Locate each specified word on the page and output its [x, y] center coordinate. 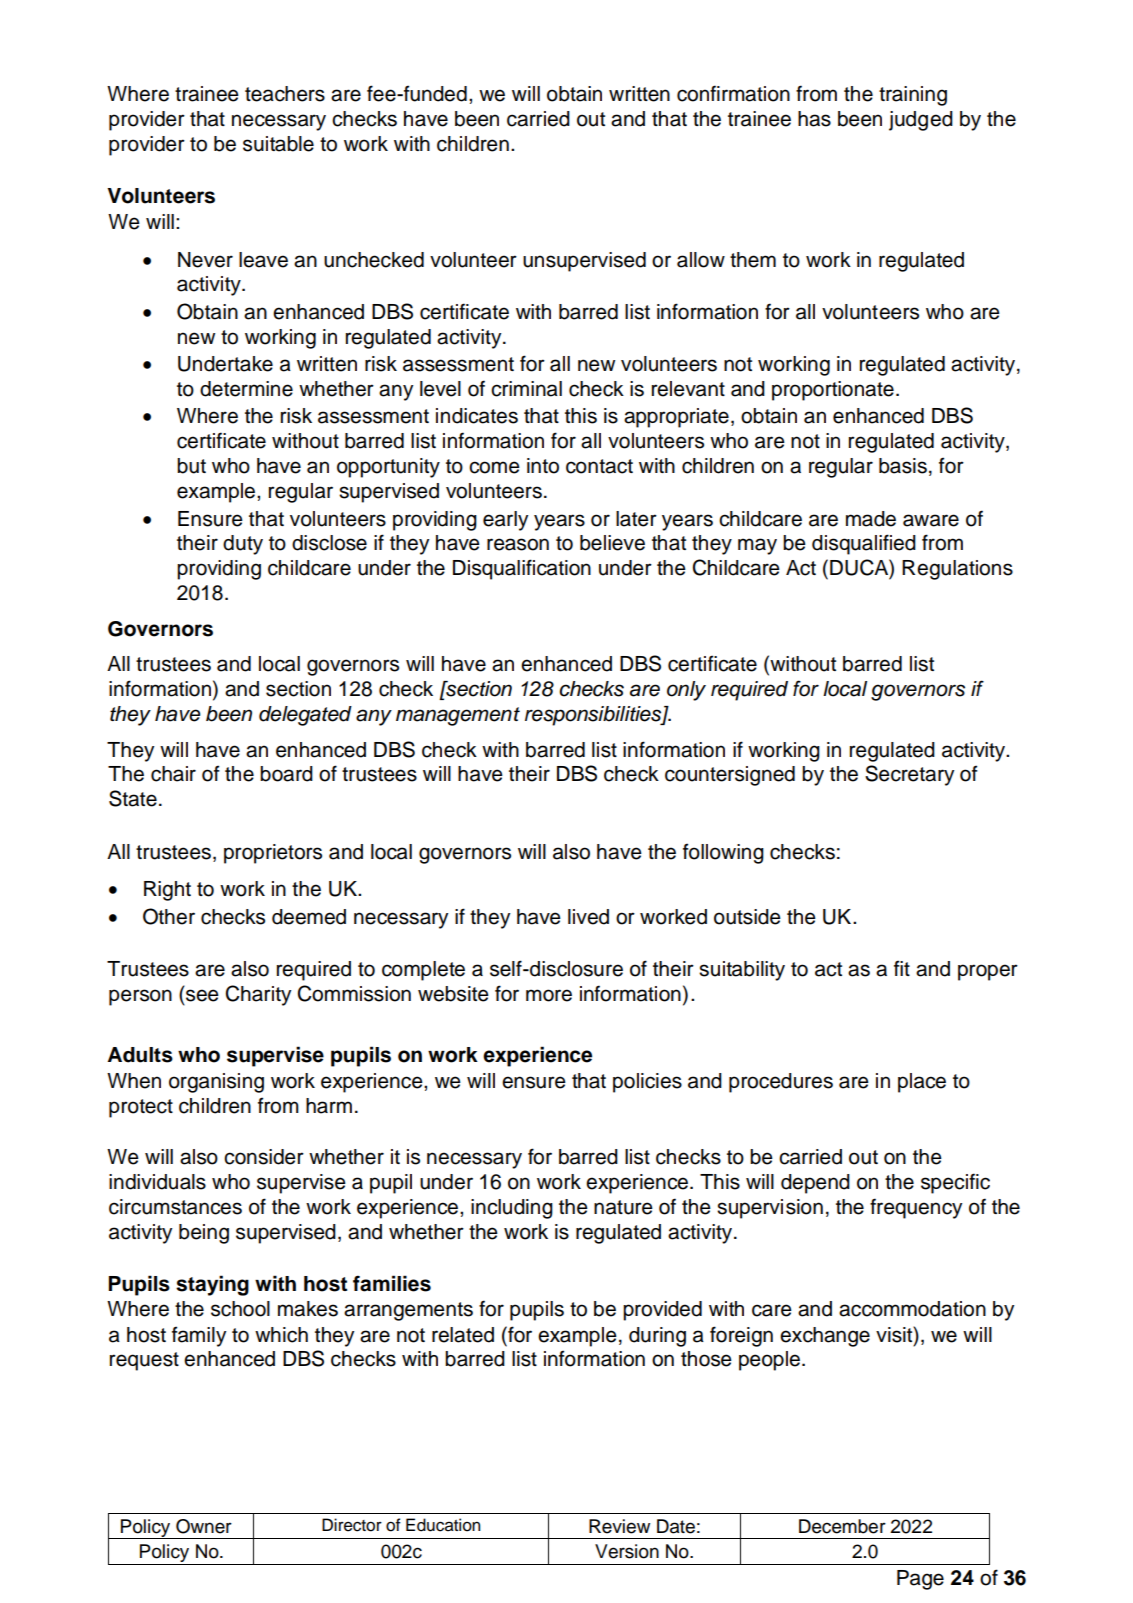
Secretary [909, 775]
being [204, 1234]
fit [902, 968]
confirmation [733, 93]
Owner [204, 1526]
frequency [916, 1208]
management [458, 716]
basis [903, 466]
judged [921, 121]
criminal [526, 389]
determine [246, 389]
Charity [258, 995]
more [549, 995]
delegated [305, 716]
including [512, 1209]
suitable [278, 144]
